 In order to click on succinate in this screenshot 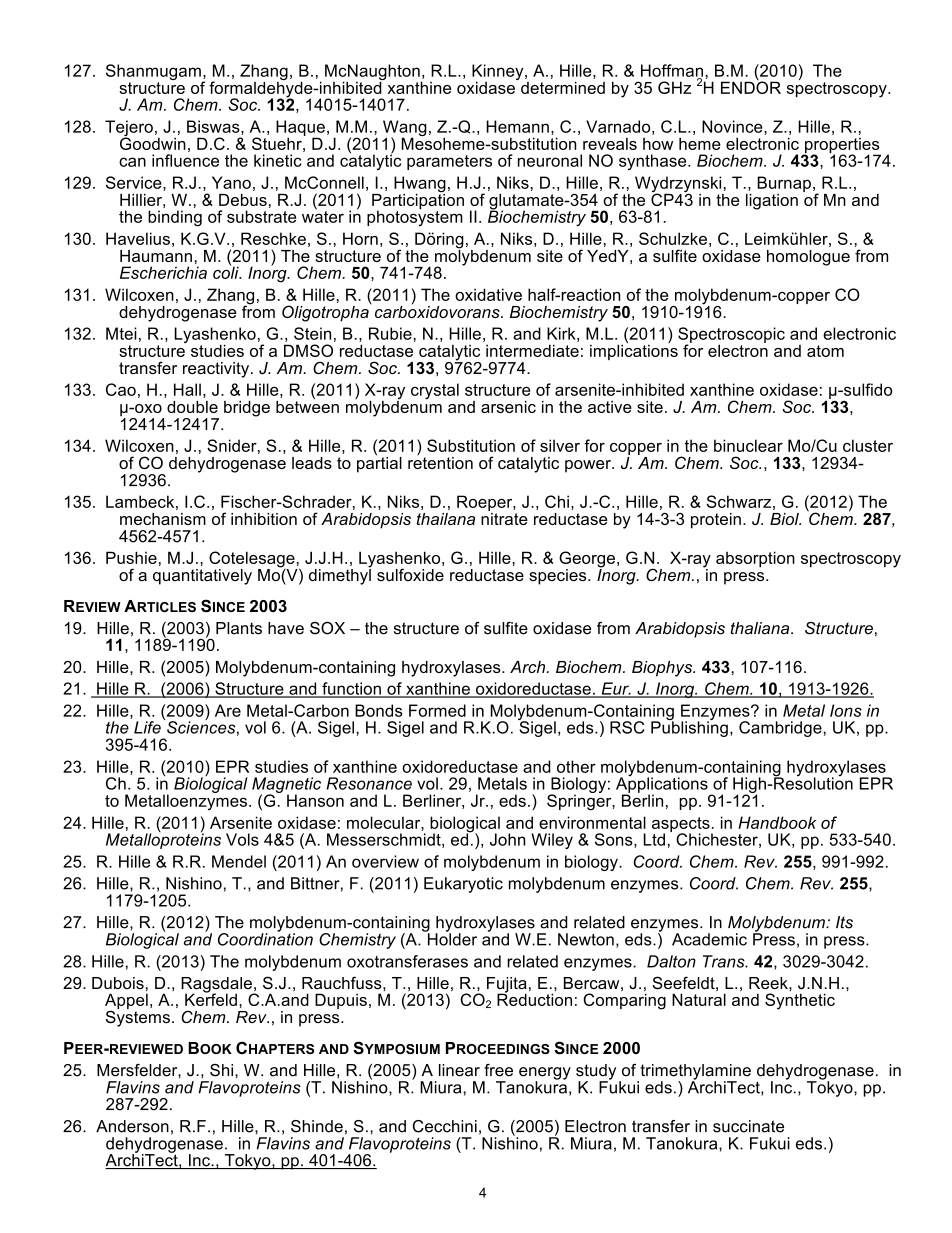, I will do `click(748, 1126)`.
